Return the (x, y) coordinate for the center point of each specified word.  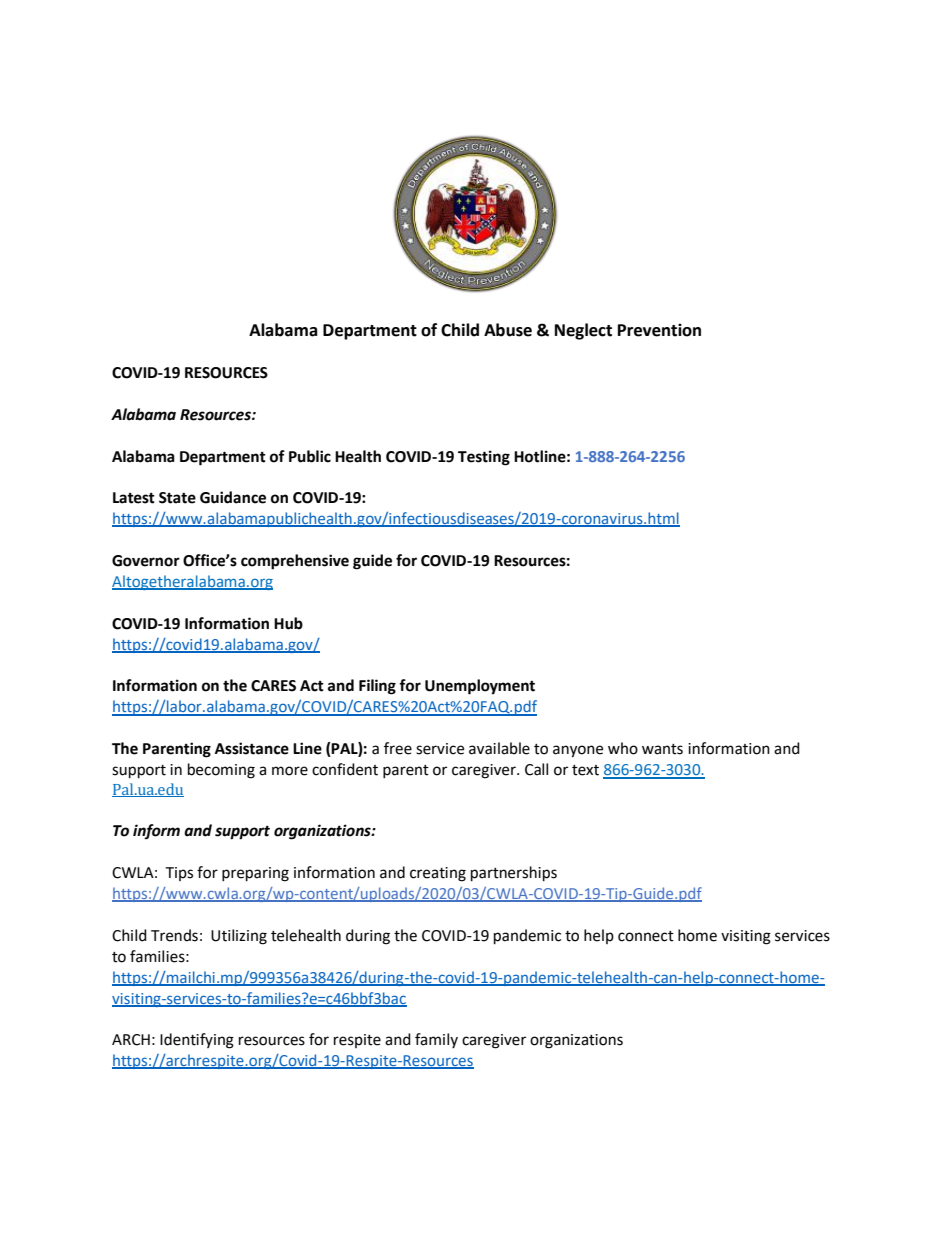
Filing (377, 687)
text (585, 770)
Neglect (583, 331)
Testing (484, 458)
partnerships (514, 874)
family (436, 1040)
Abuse (508, 330)
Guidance (233, 497)
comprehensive (295, 562)
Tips (179, 874)
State (177, 498)
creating (438, 874)
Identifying (197, 1041)
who (623, 748)
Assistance (252, 748)
